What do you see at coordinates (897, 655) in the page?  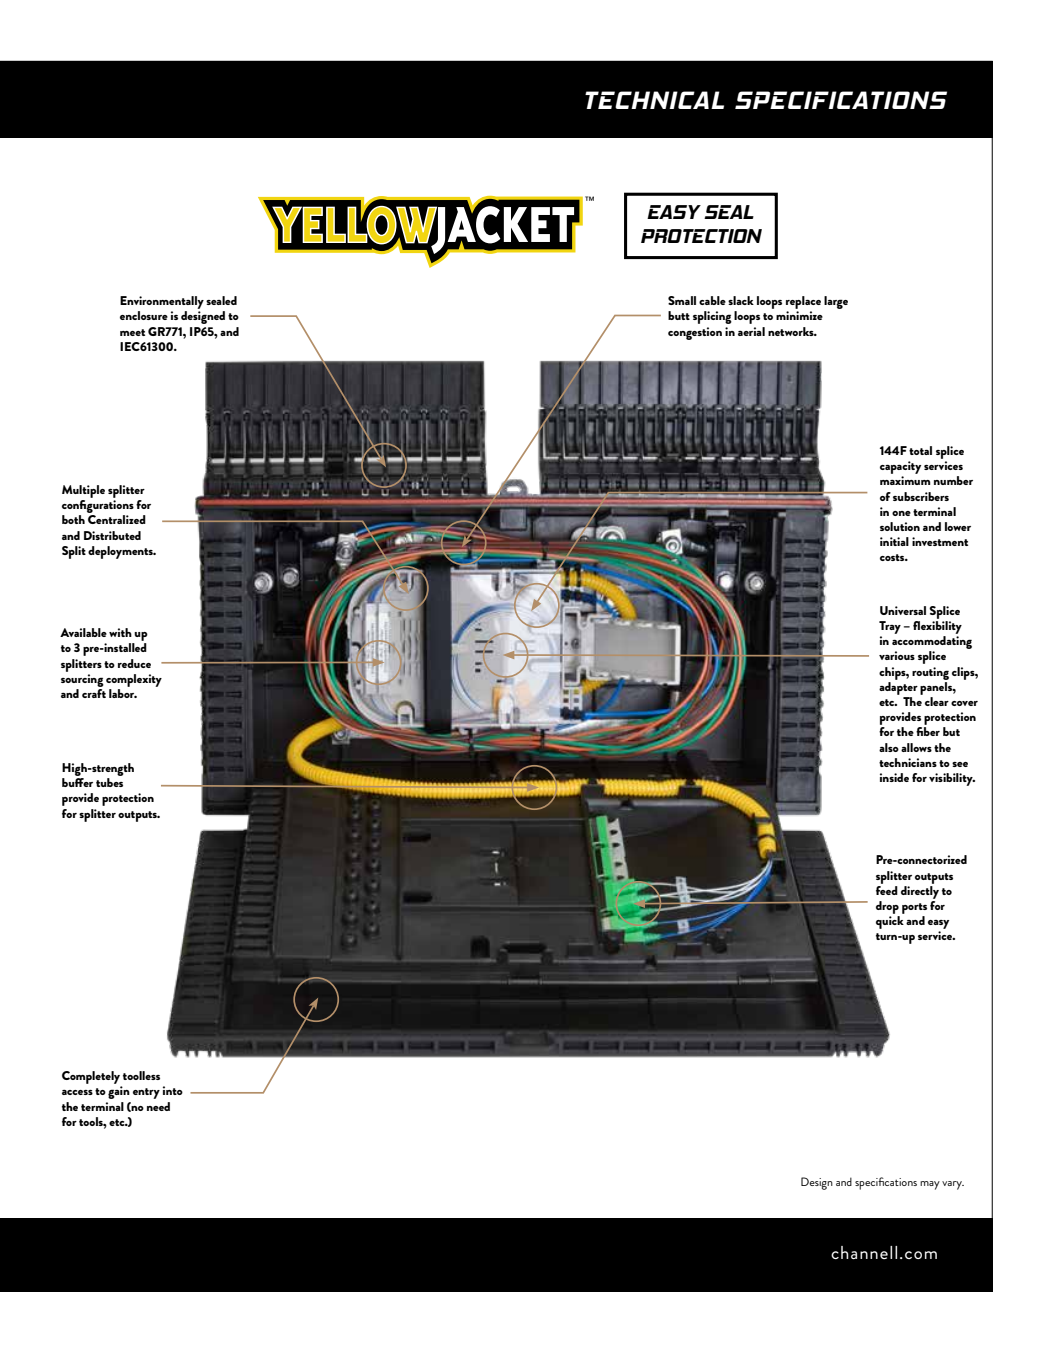 I see `various` at bounding box center [897, 655].
